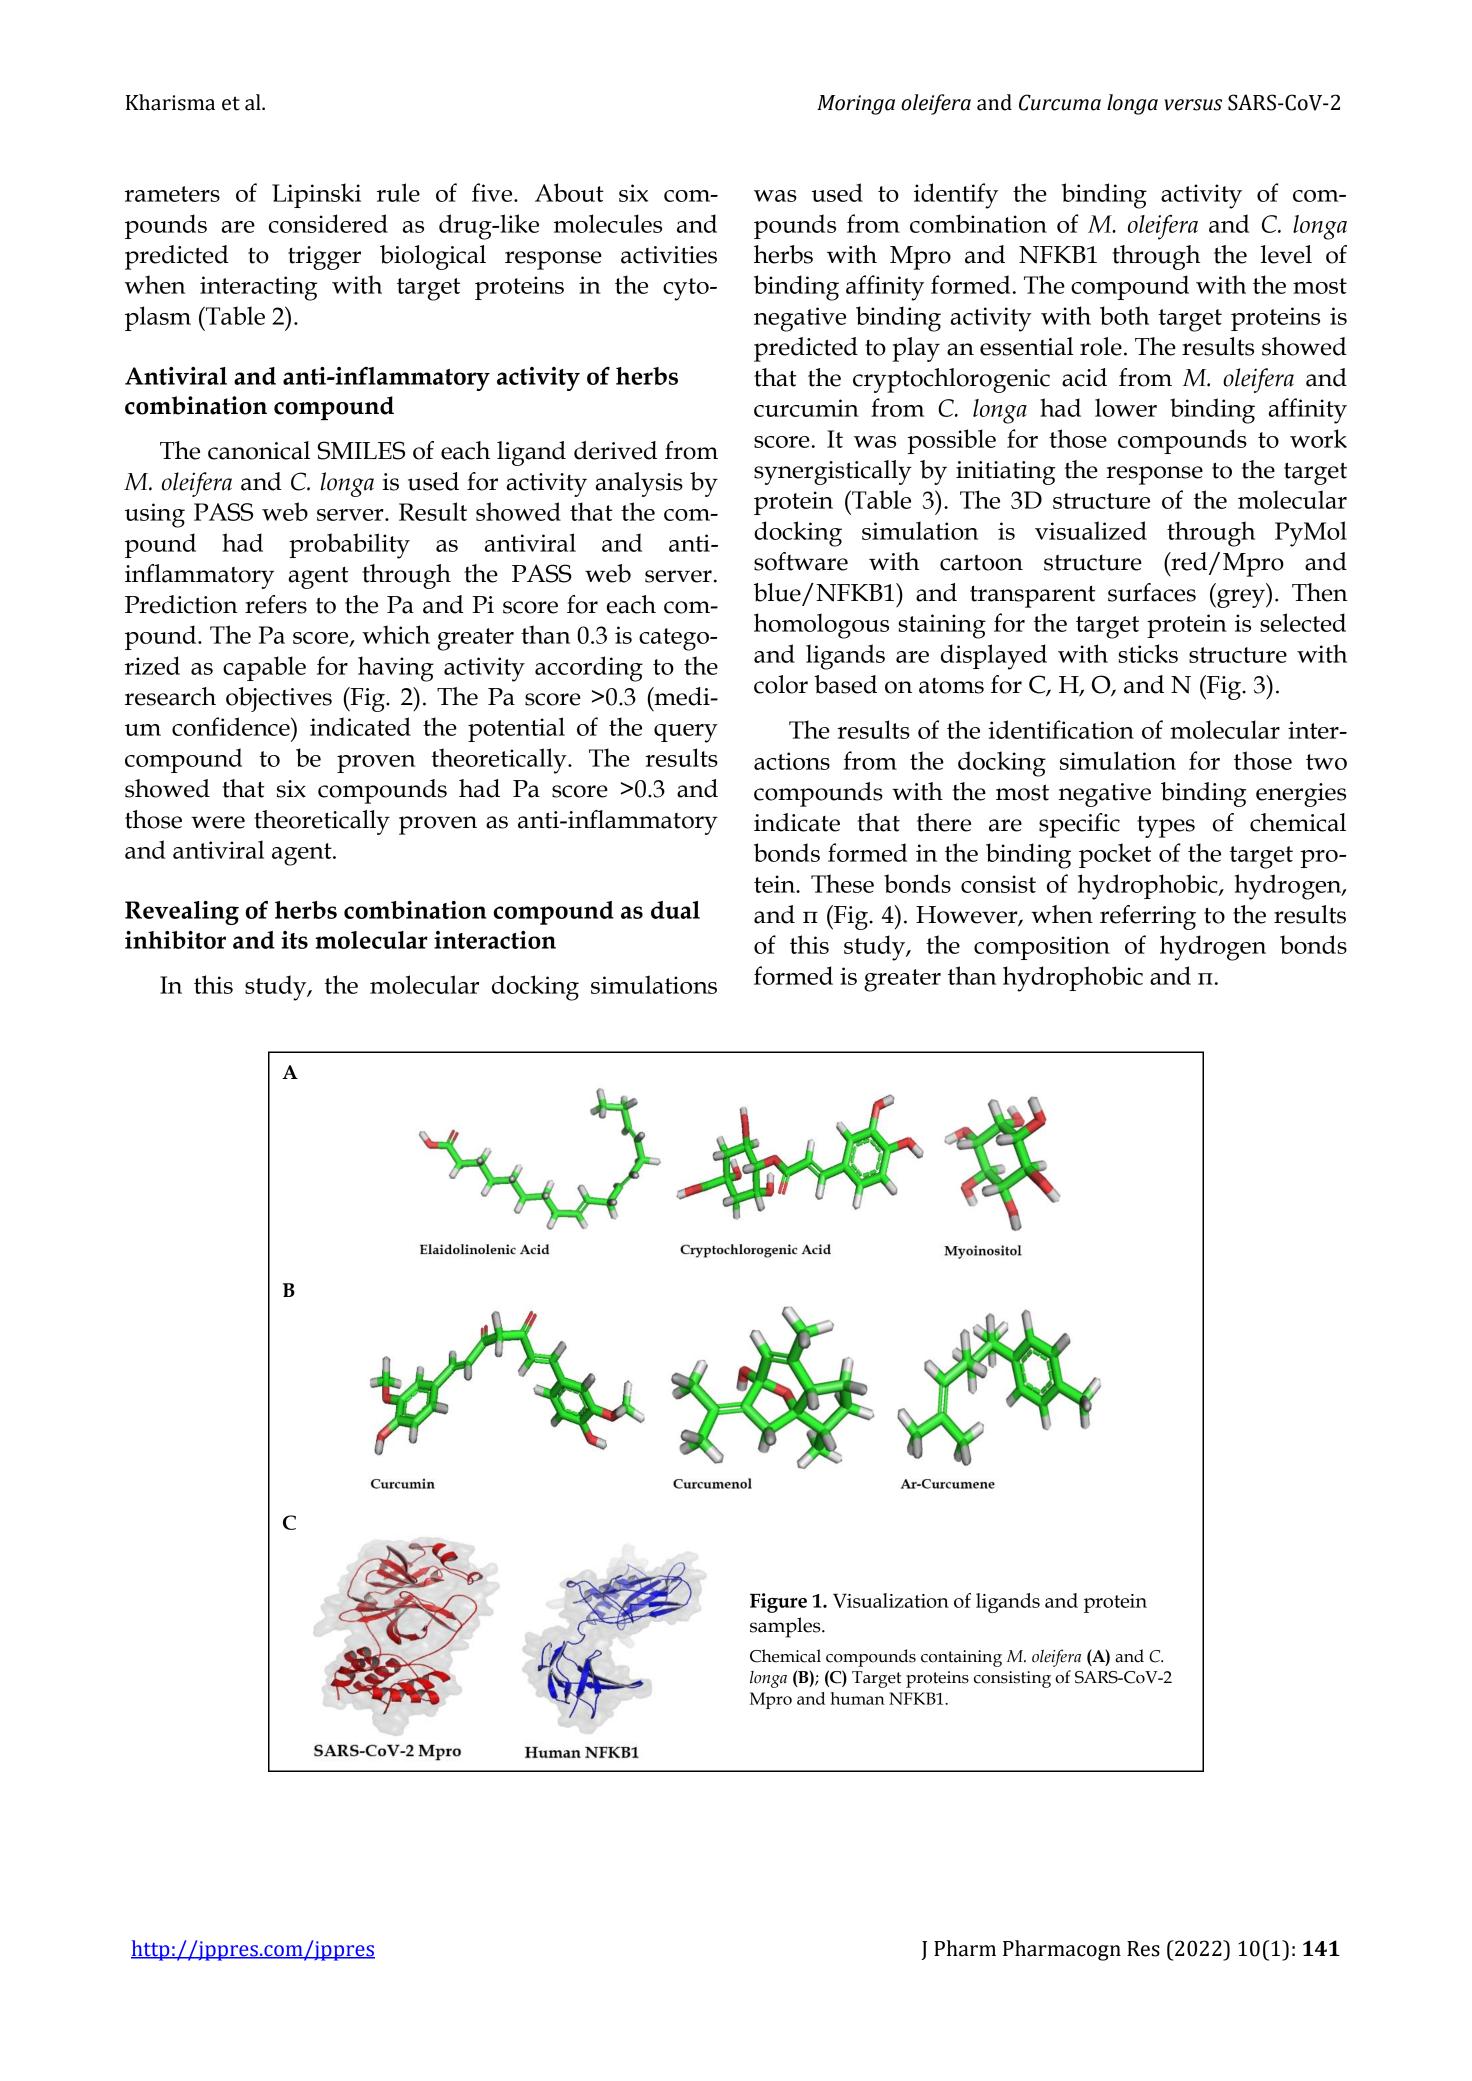 The width and height of the screenshot is (1472, 2081). I want to click on sticks, so click(1148, 653).
